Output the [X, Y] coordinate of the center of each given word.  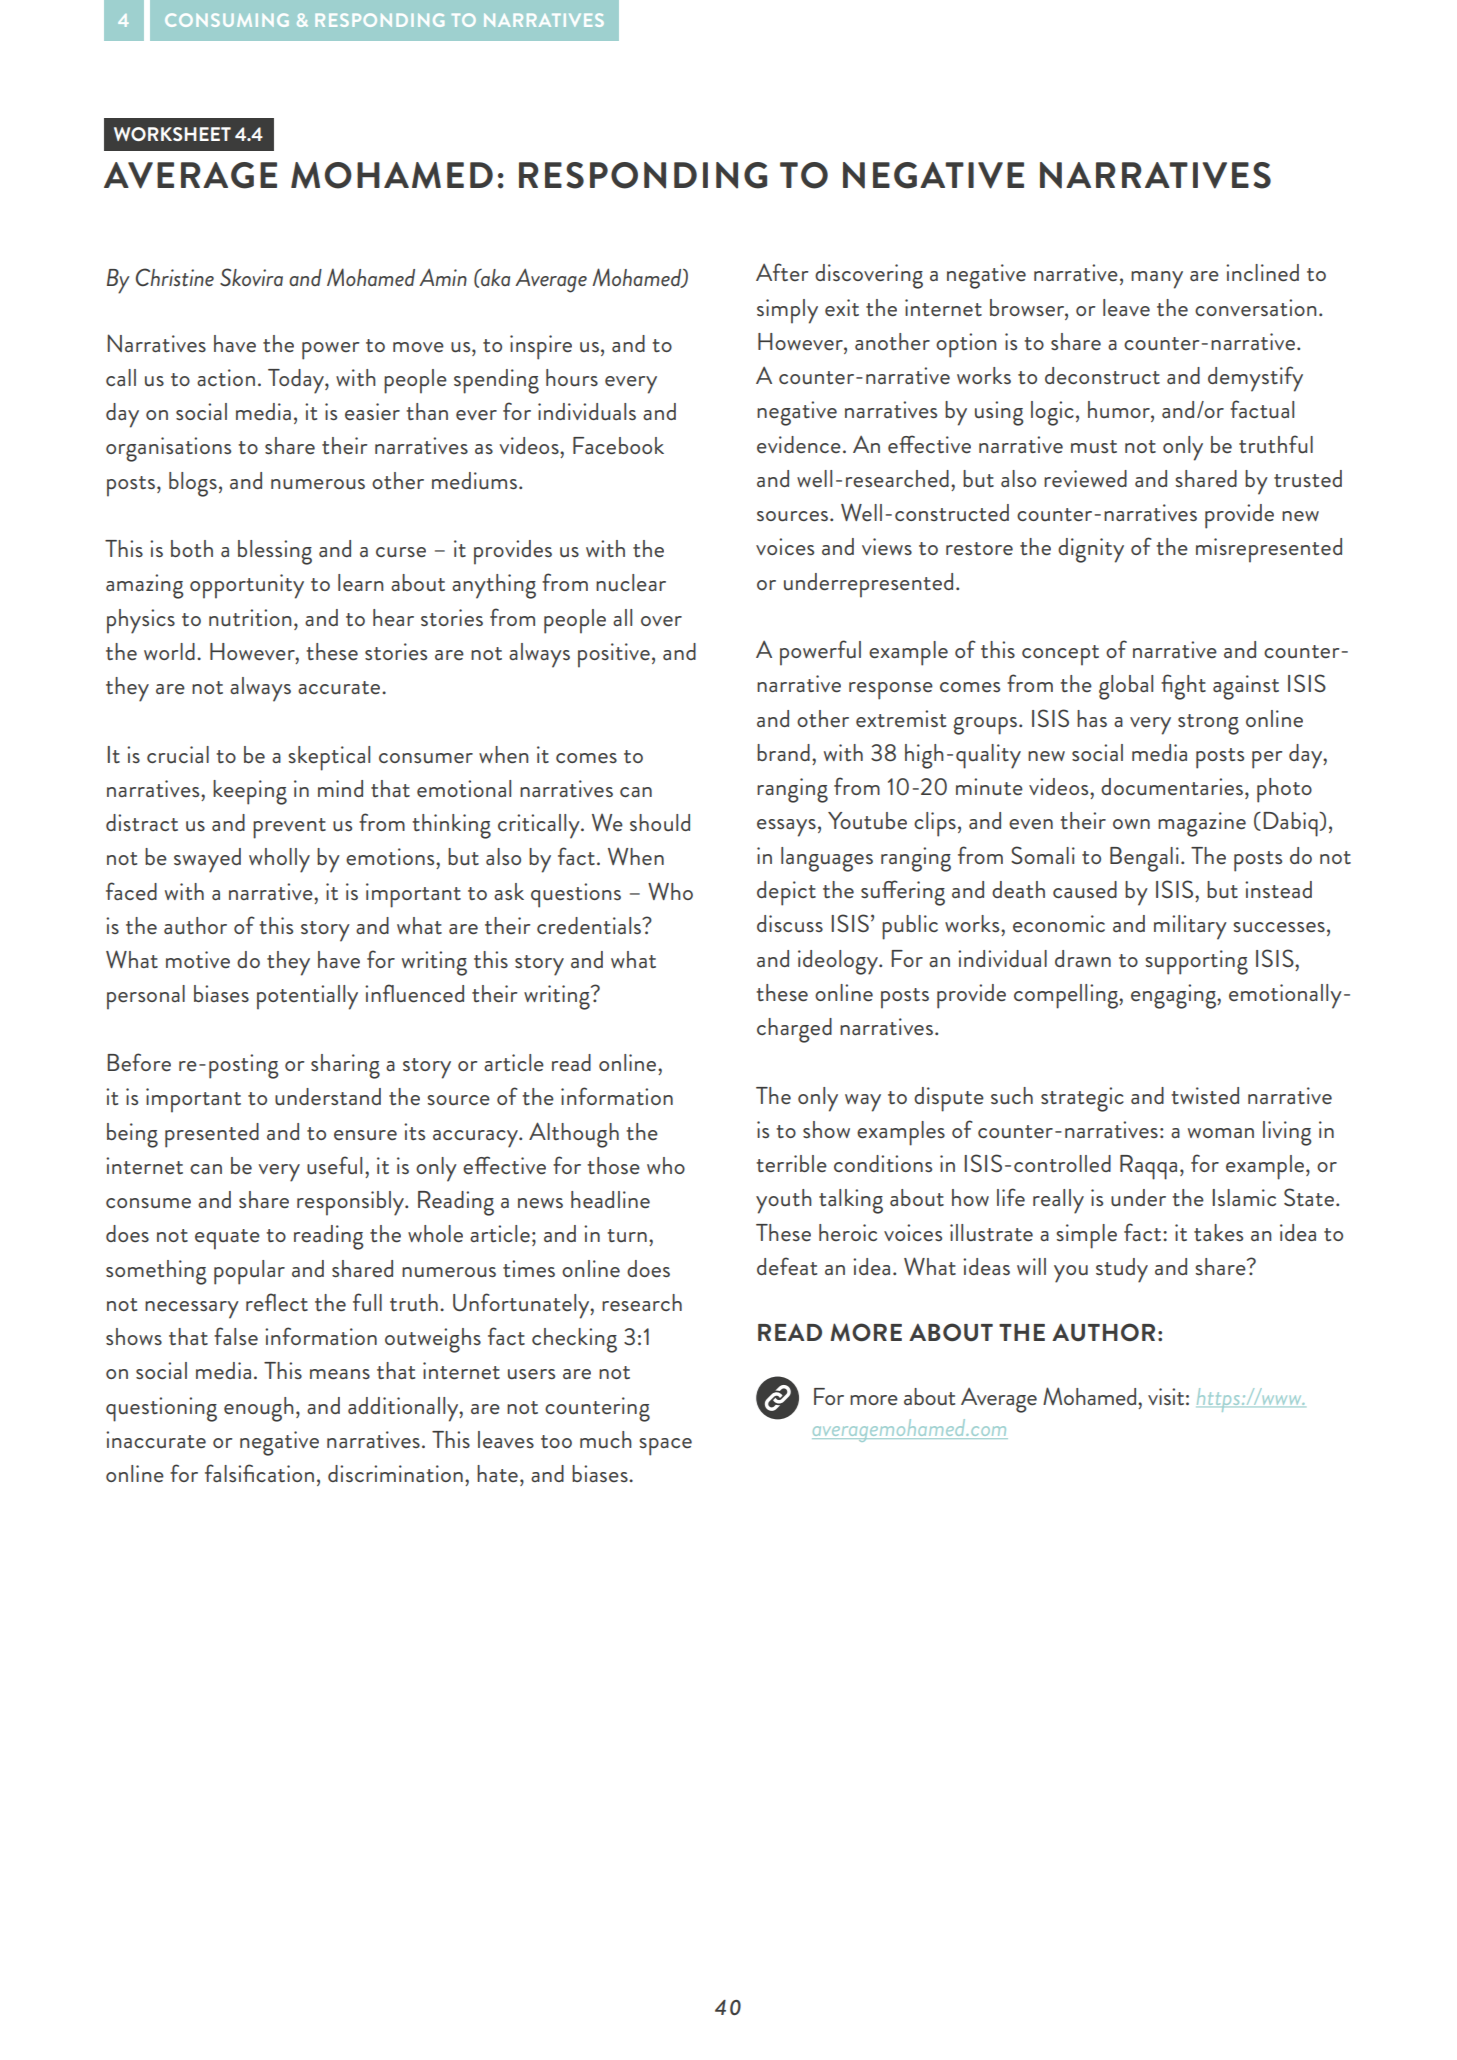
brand [783, 752]
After [782, 272]
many [1157, 280]
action [226, 377]
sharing [345, 1066]
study [1122, 1270]
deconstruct [1102, 376]
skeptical [329, 758]
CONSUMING [227, 20]
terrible [791, 1164]
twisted [1205, 1096]
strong [1208, 724]
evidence [799, 444]
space [665, 1447]
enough [259, 1409]
